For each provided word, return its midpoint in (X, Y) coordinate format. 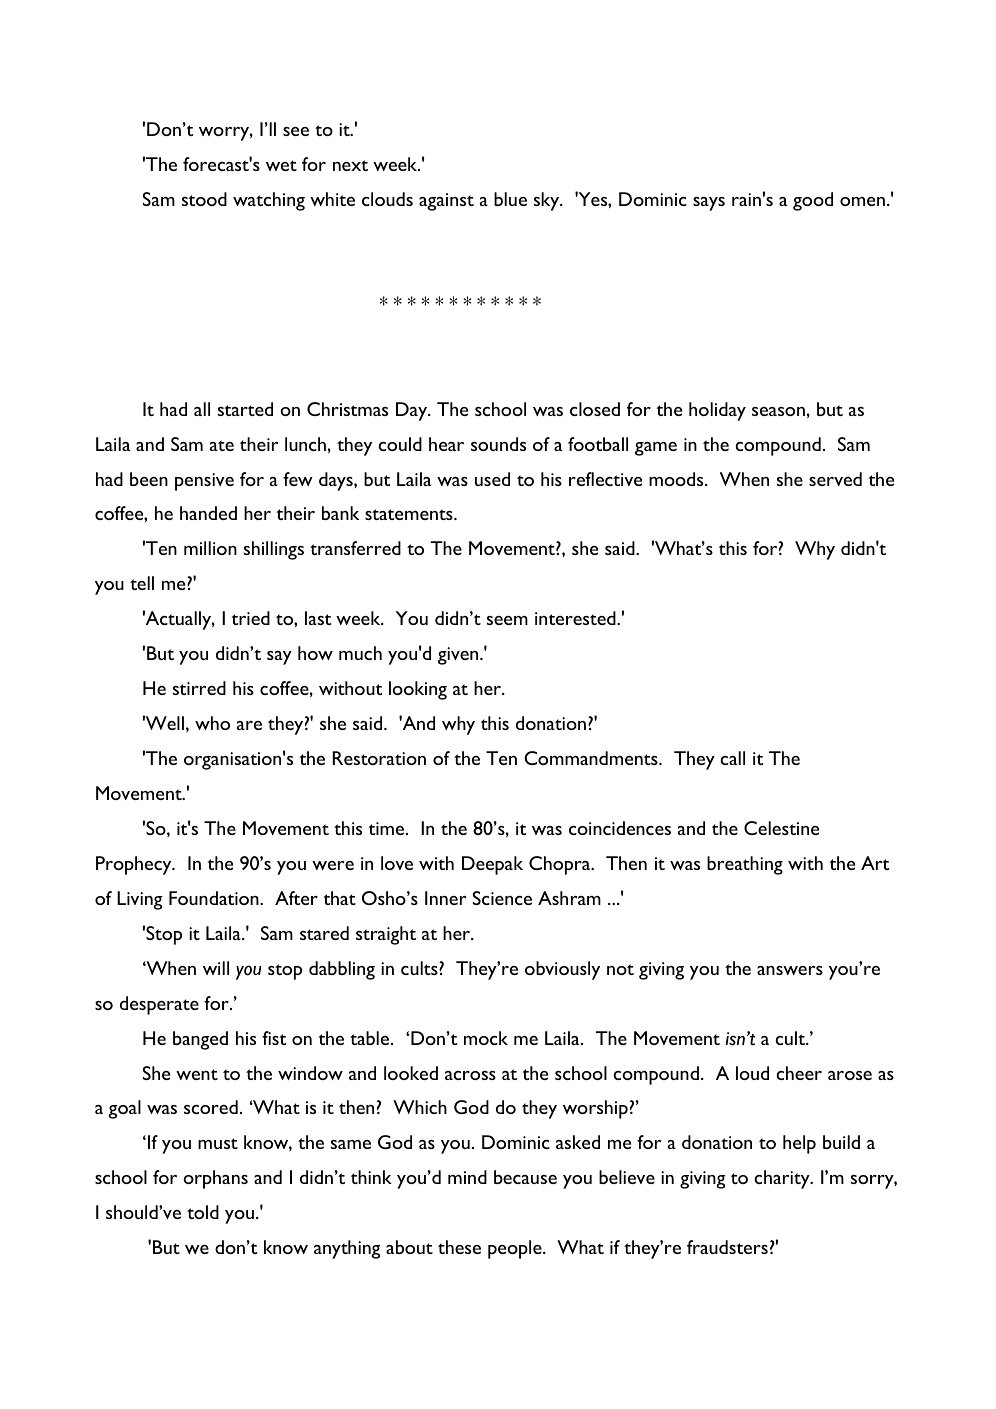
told (203, 1212)
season (778, 411)
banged (200, 1040)
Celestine (781, 828)
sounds (498, 444)
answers (790, 970)
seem (507, 620)
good (813, 201)
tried (250, 618)
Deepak (492, 865)
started (245, 409)
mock (486, 1038)
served (835, 479)
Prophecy (135, 865)
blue (510, 199)
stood (204, 199)
